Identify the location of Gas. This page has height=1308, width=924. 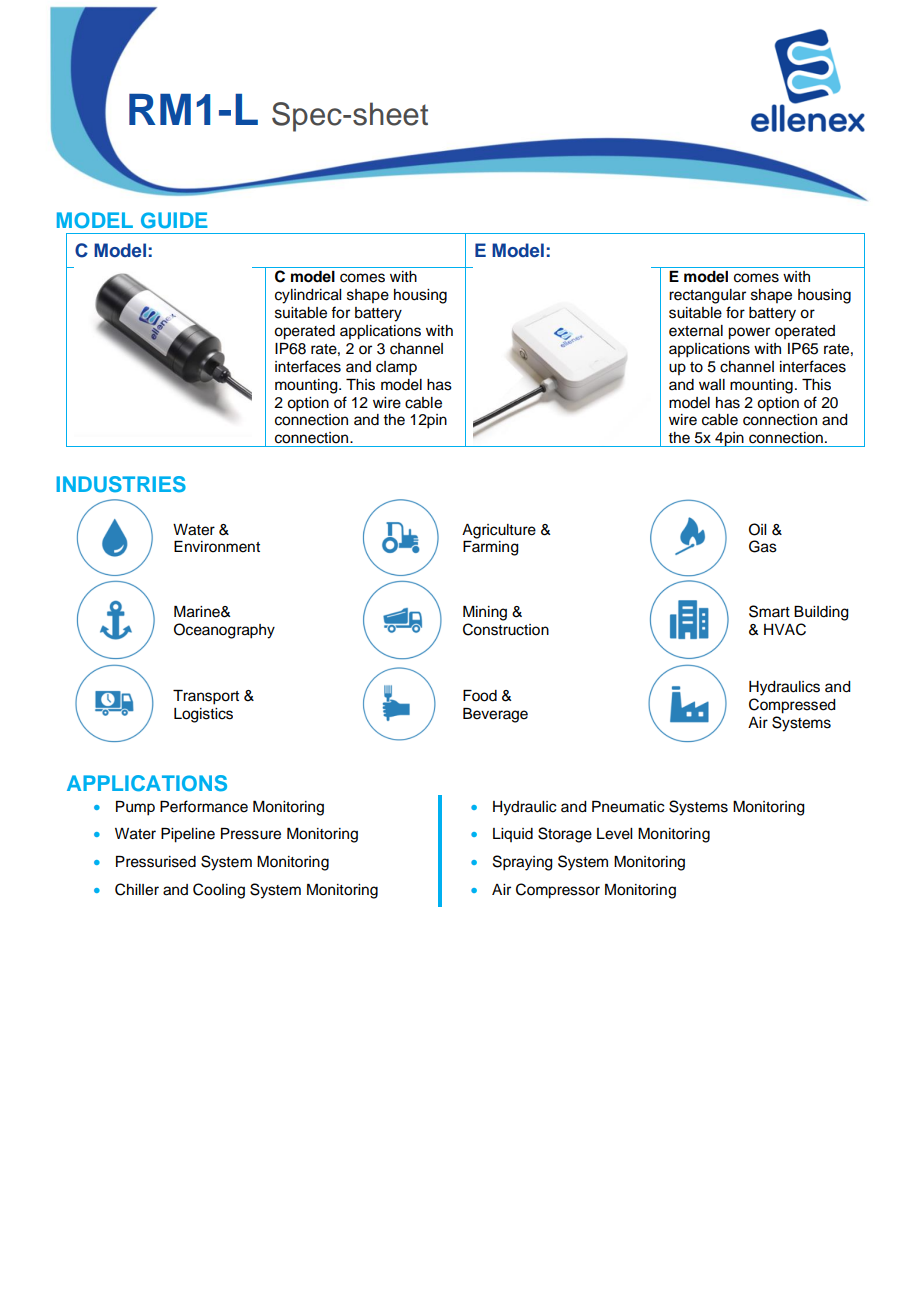
(763, 546).
